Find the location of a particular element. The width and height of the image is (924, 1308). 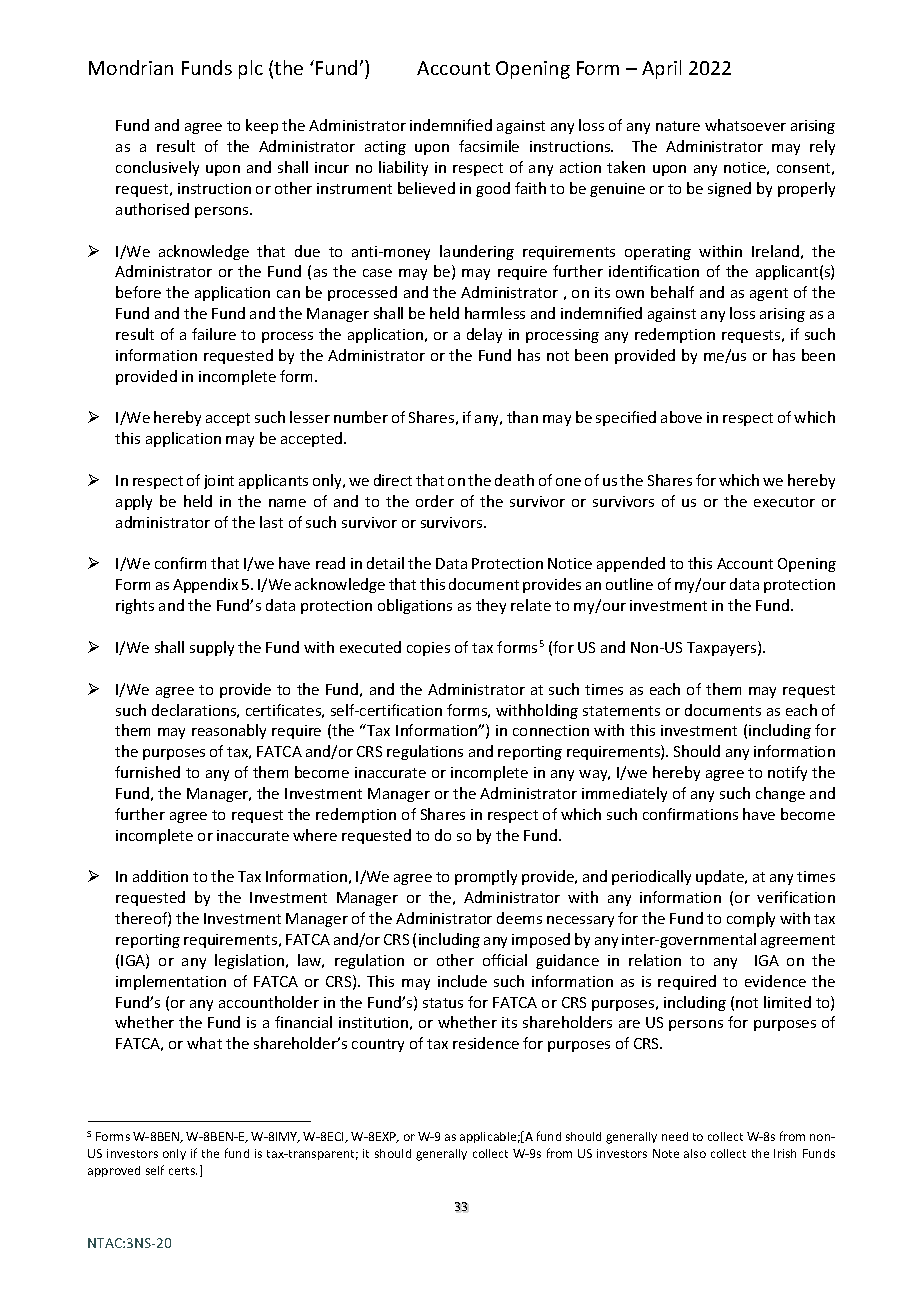

plc is located at coordinates (251, 69).
